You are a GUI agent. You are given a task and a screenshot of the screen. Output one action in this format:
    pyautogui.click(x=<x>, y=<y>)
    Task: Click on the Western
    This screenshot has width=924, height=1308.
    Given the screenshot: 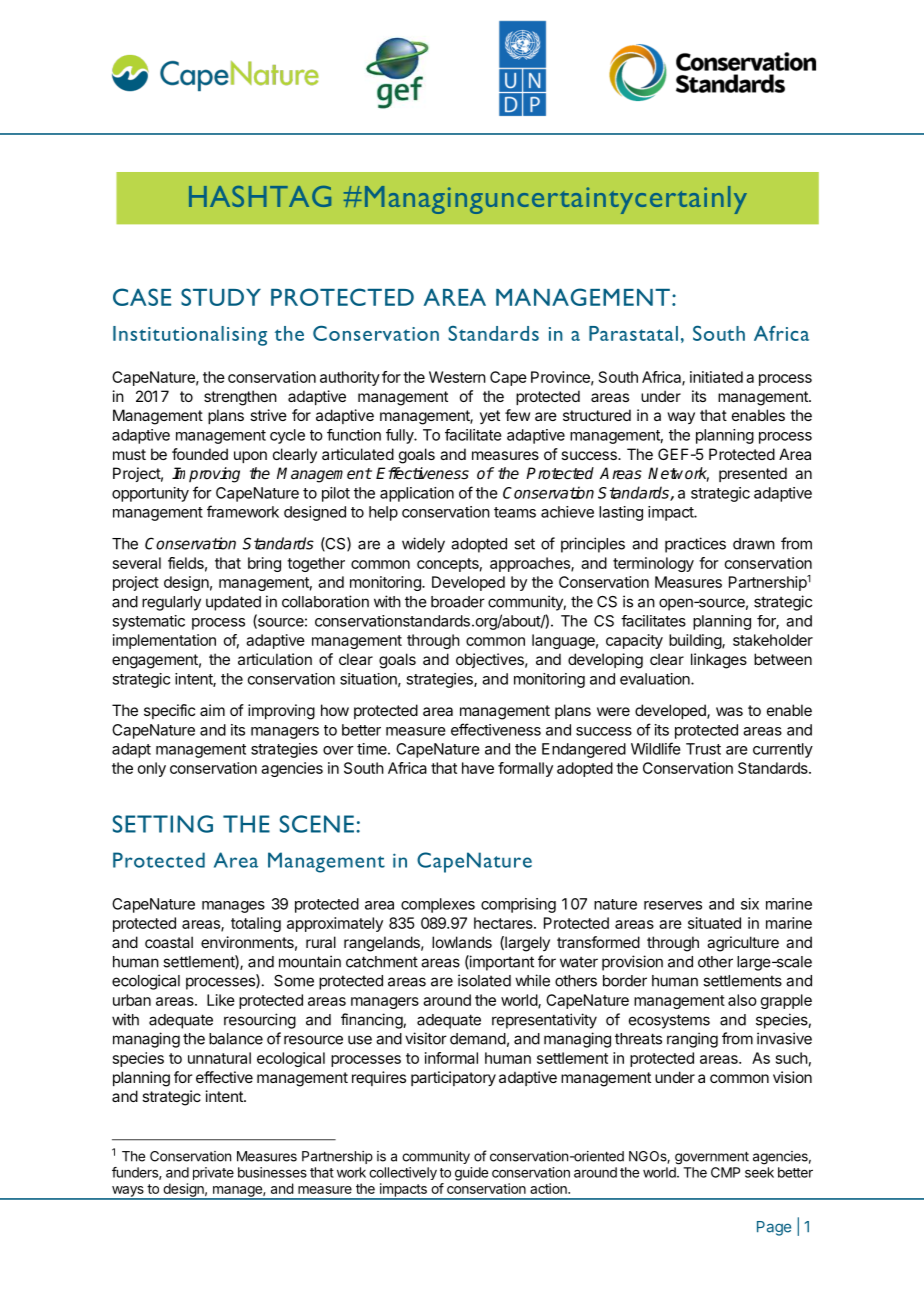 What is the action you would take?
    pyautogui.click(x=457, y=377)
